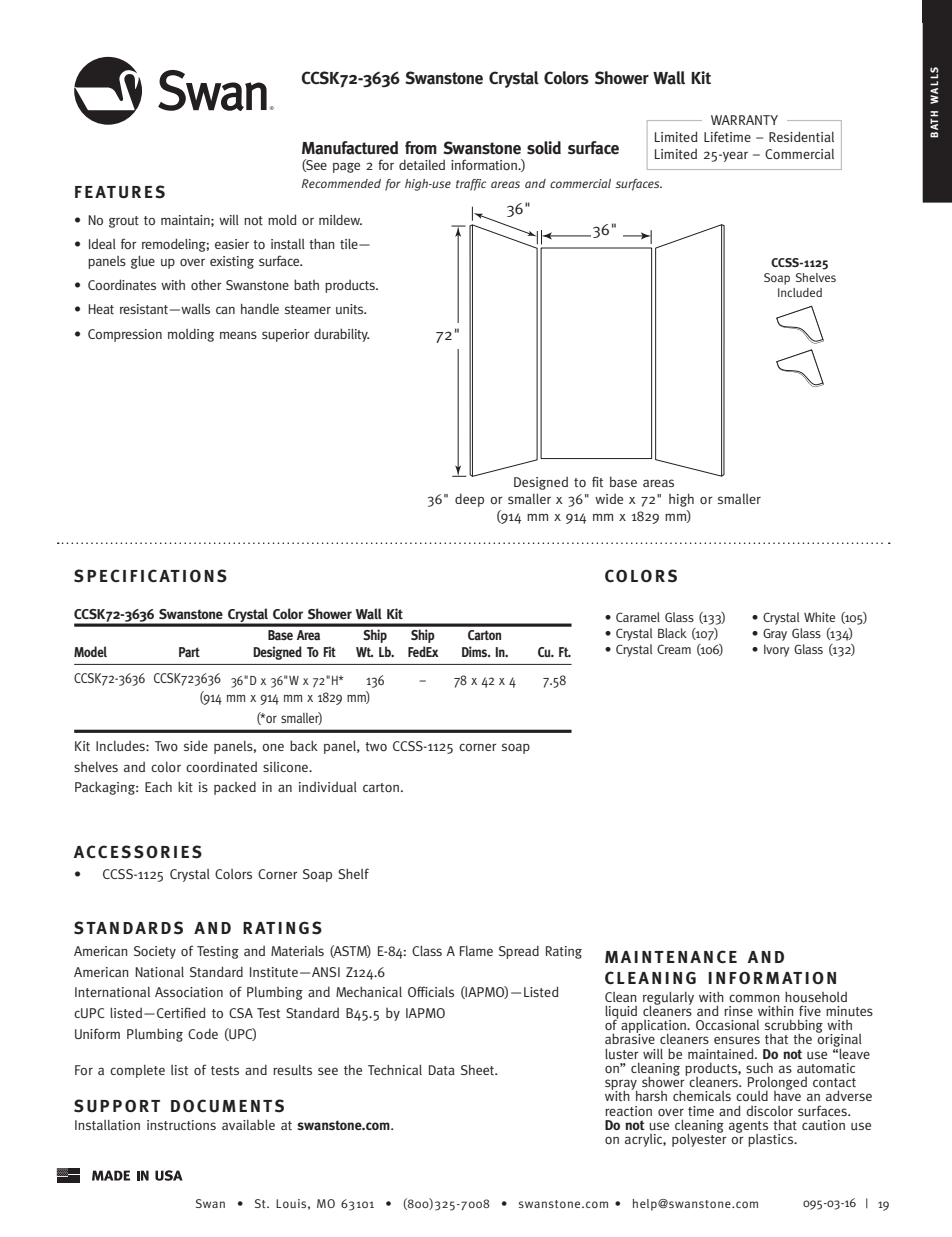 This screenshot has height=1237, width=952. Describe the element at coordinates (221, 767) in the screenshot. I see `coordinated` at that location.
